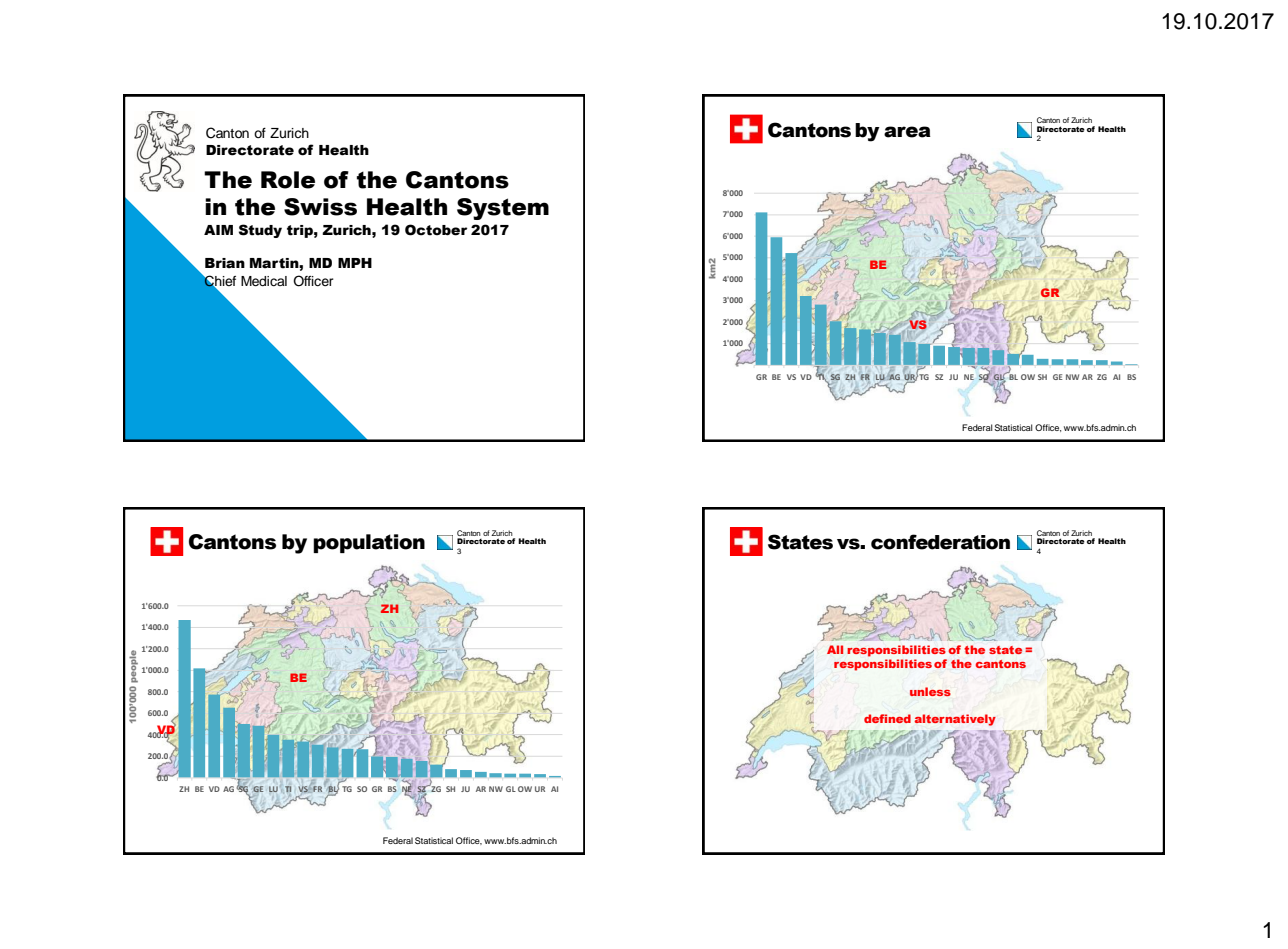 The width and height of the document is (1288, 949). What do you see at coordinates (835, 649) in the document?
I see `All` at bounding box center [835, 649].
